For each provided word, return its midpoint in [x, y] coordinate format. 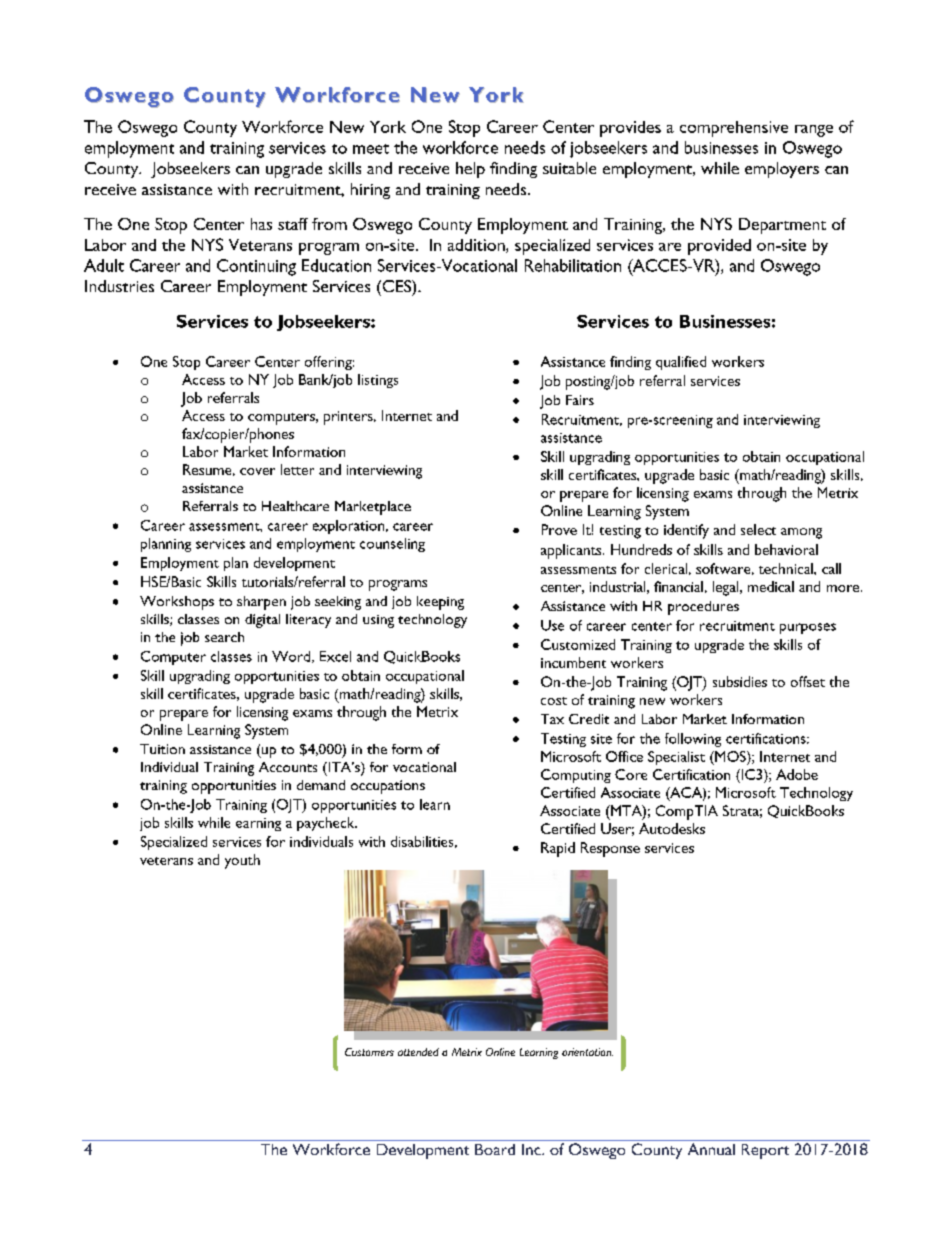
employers [782, 170]
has [261, 224]
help [470, 170]
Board [495, 1149]
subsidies [740, 681]
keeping [440, 603]
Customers [369, 1052]
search [224, 637]
